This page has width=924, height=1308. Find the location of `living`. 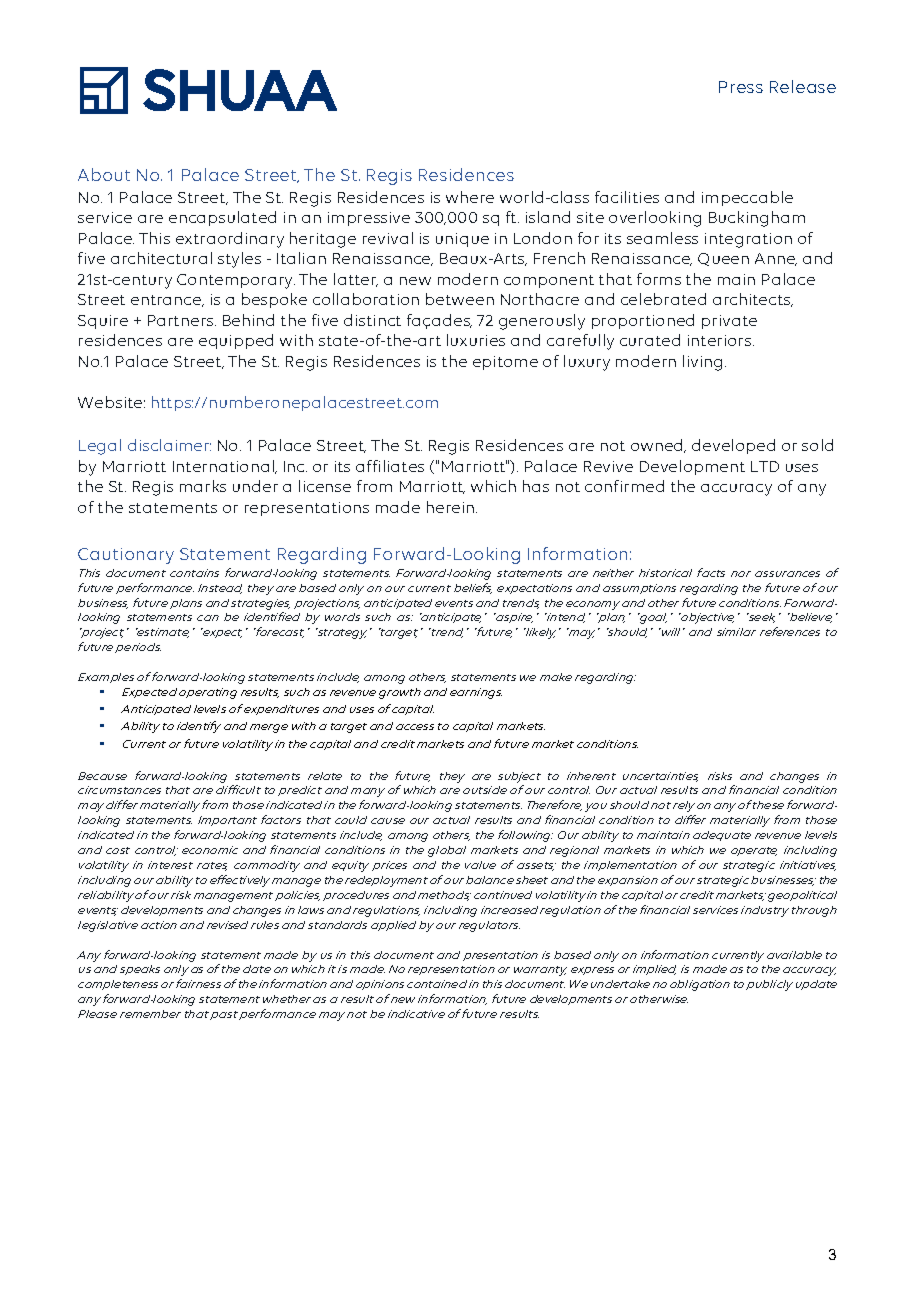

living is located at coordinates (702, 363).
